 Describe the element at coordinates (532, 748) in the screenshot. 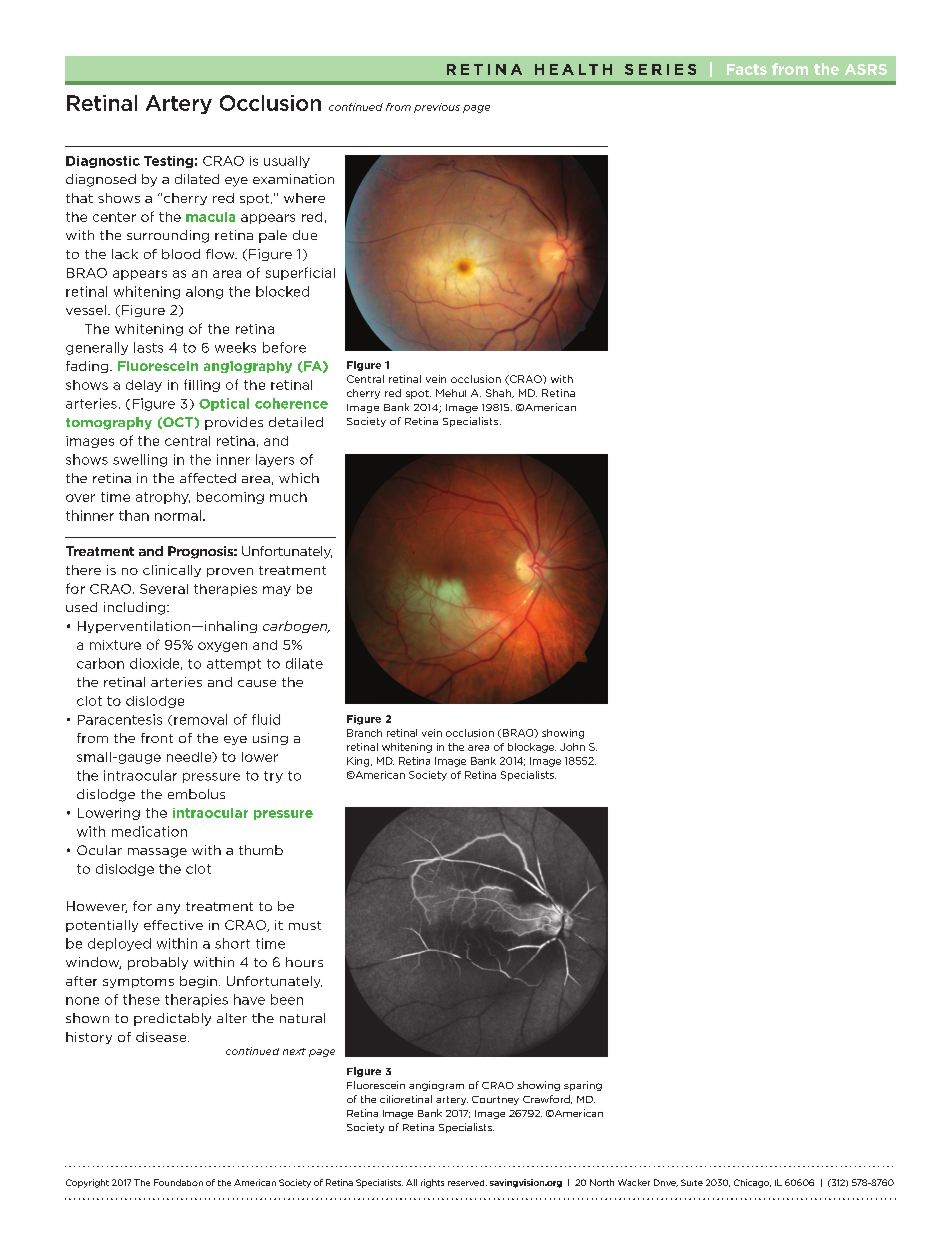

I see `blockage` at that location.
